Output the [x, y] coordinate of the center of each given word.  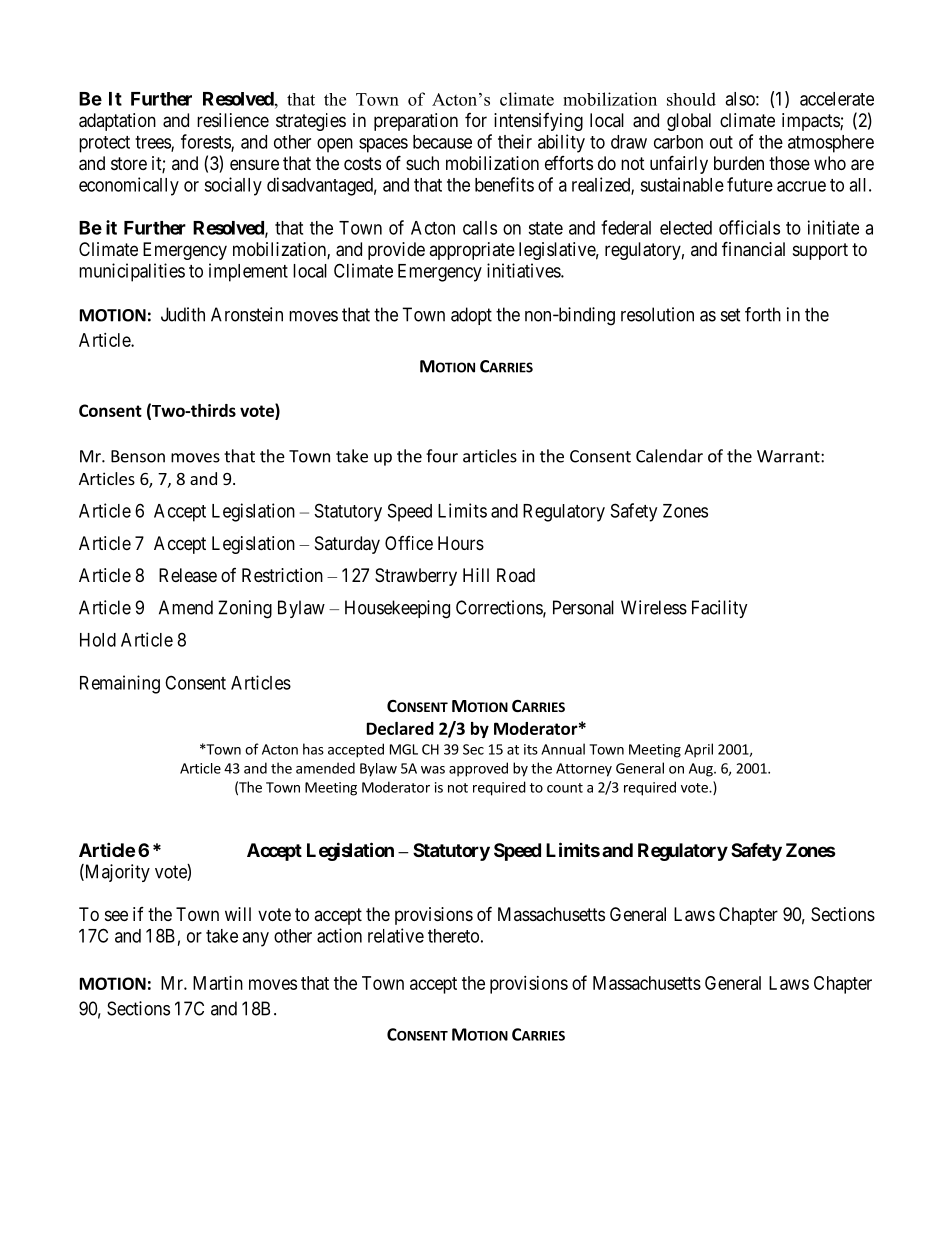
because [442, 142]
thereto [453, 936]
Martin [218, 983]
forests [206, 142]
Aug [702, 770]
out [721, 142]
